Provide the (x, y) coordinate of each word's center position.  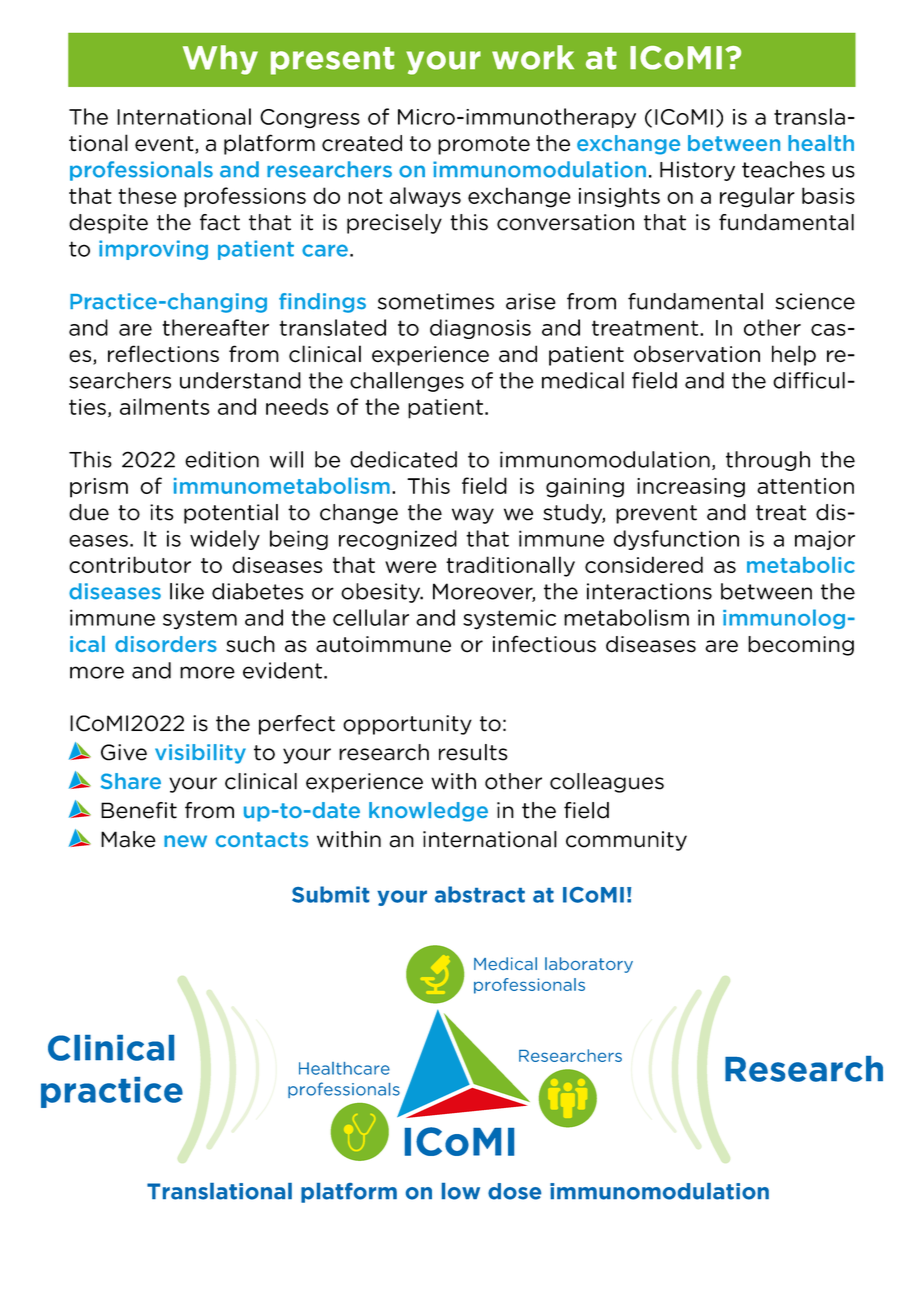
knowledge (428, 812)
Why (220, 60)
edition (222, 459)
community (626, 841)
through (768, 461)
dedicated (403, 459)
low (461, 1191)
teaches (783, 169)
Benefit (139, 810)
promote (484, 145)
